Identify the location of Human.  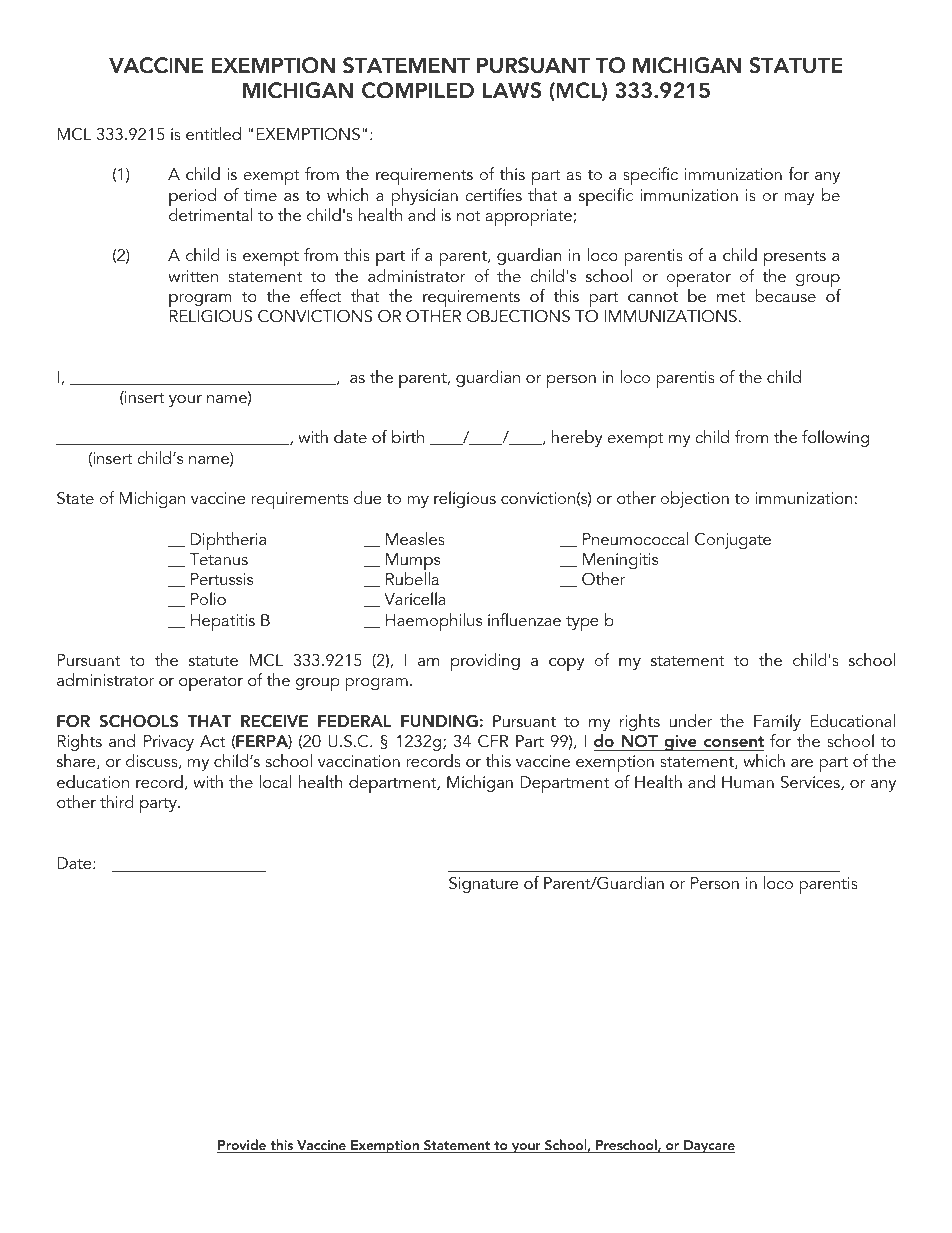
(748, 782).
